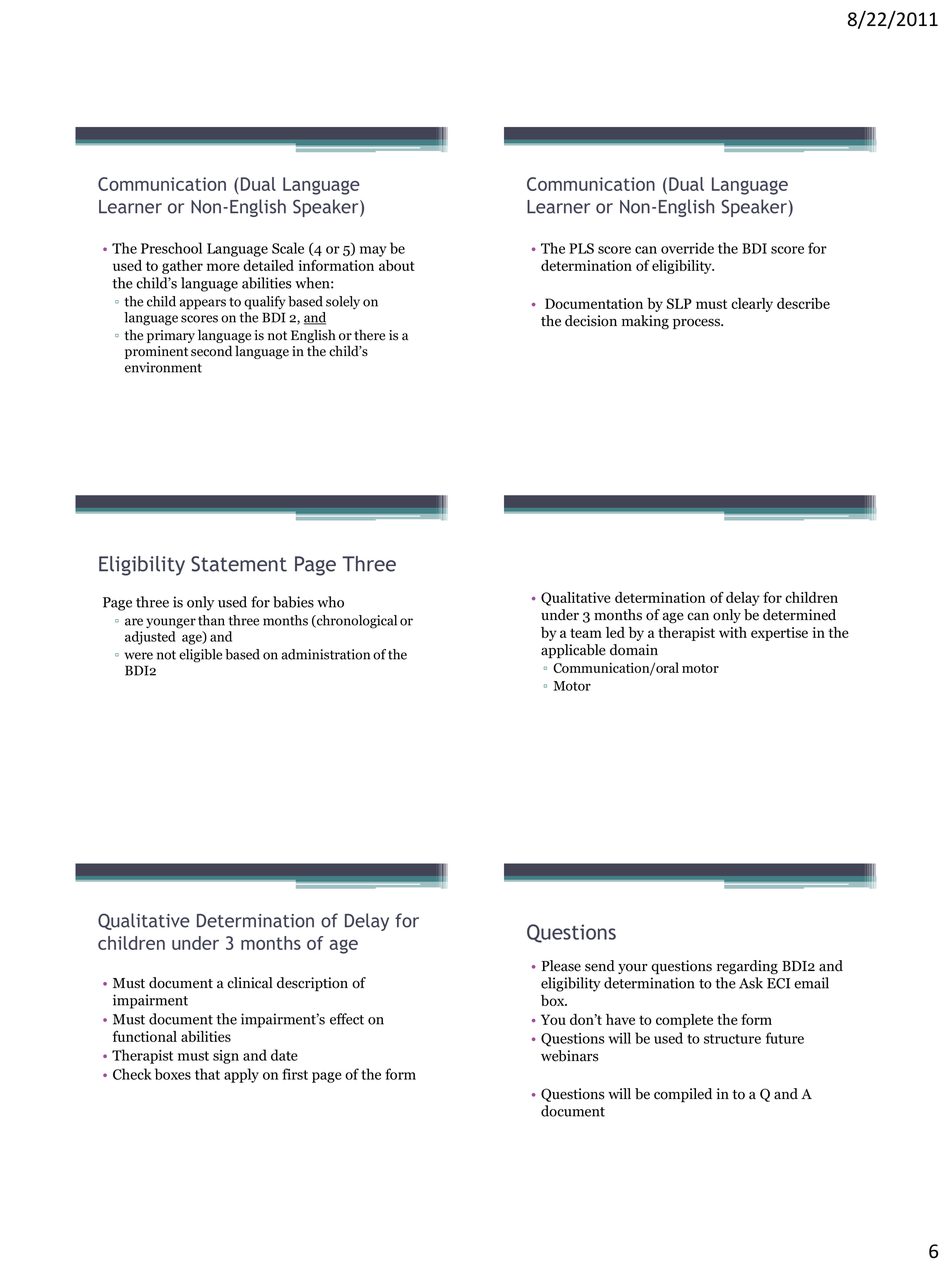 The image size is (952, 1270). I want to click on eligible, so click(200, 656).
